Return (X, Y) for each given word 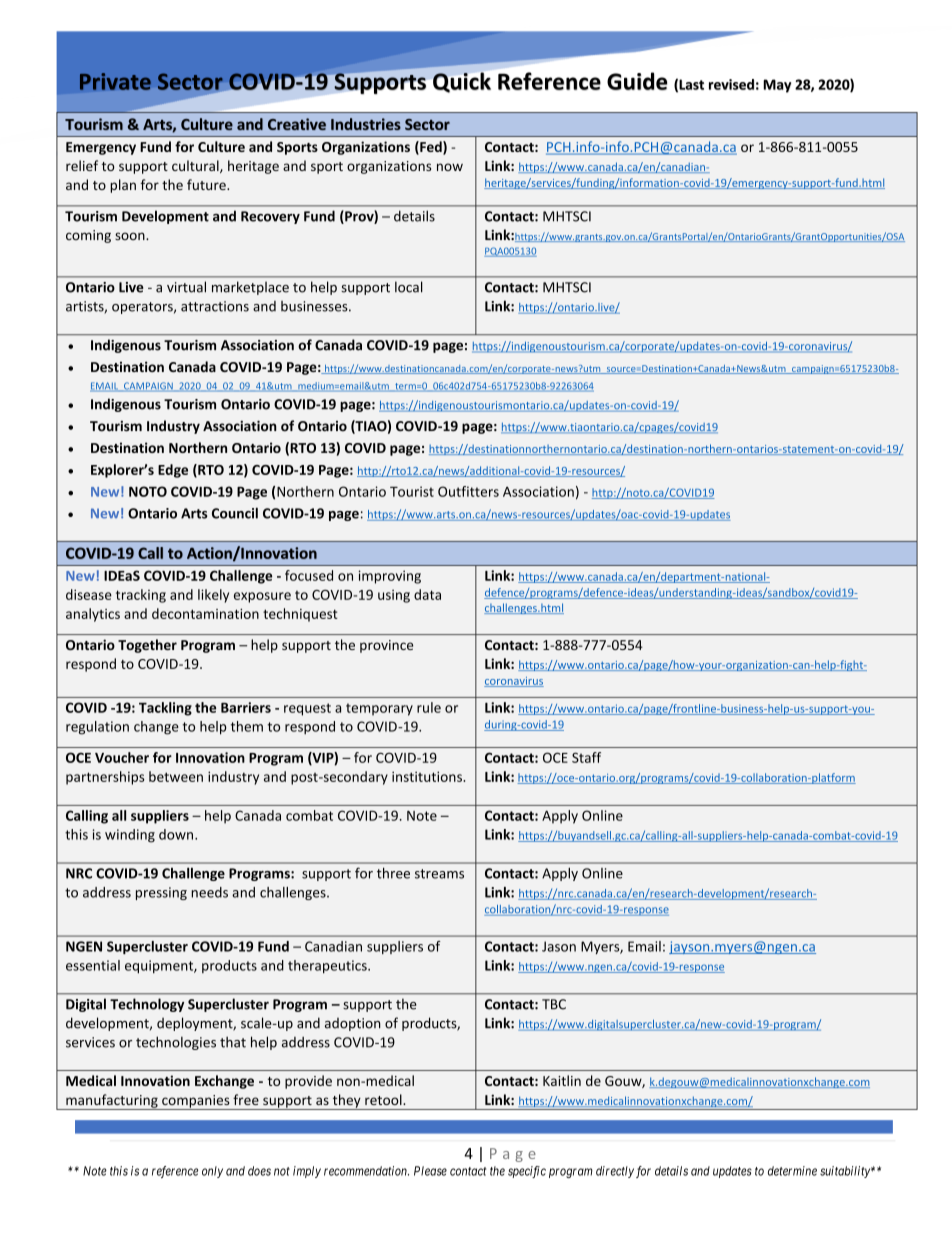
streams (439, 874)
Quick (462, 82)
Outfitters (468, 491)
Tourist (412, 491)
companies (196, 1102)
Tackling (165, 709)
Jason (559, 946)
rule (429, 707)
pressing (161, 893)
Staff (586, 757)
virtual (186, 287)
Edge (173, 471)
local (409, 287)
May (777, 86)
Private (115, 81)
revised (731, 84)
